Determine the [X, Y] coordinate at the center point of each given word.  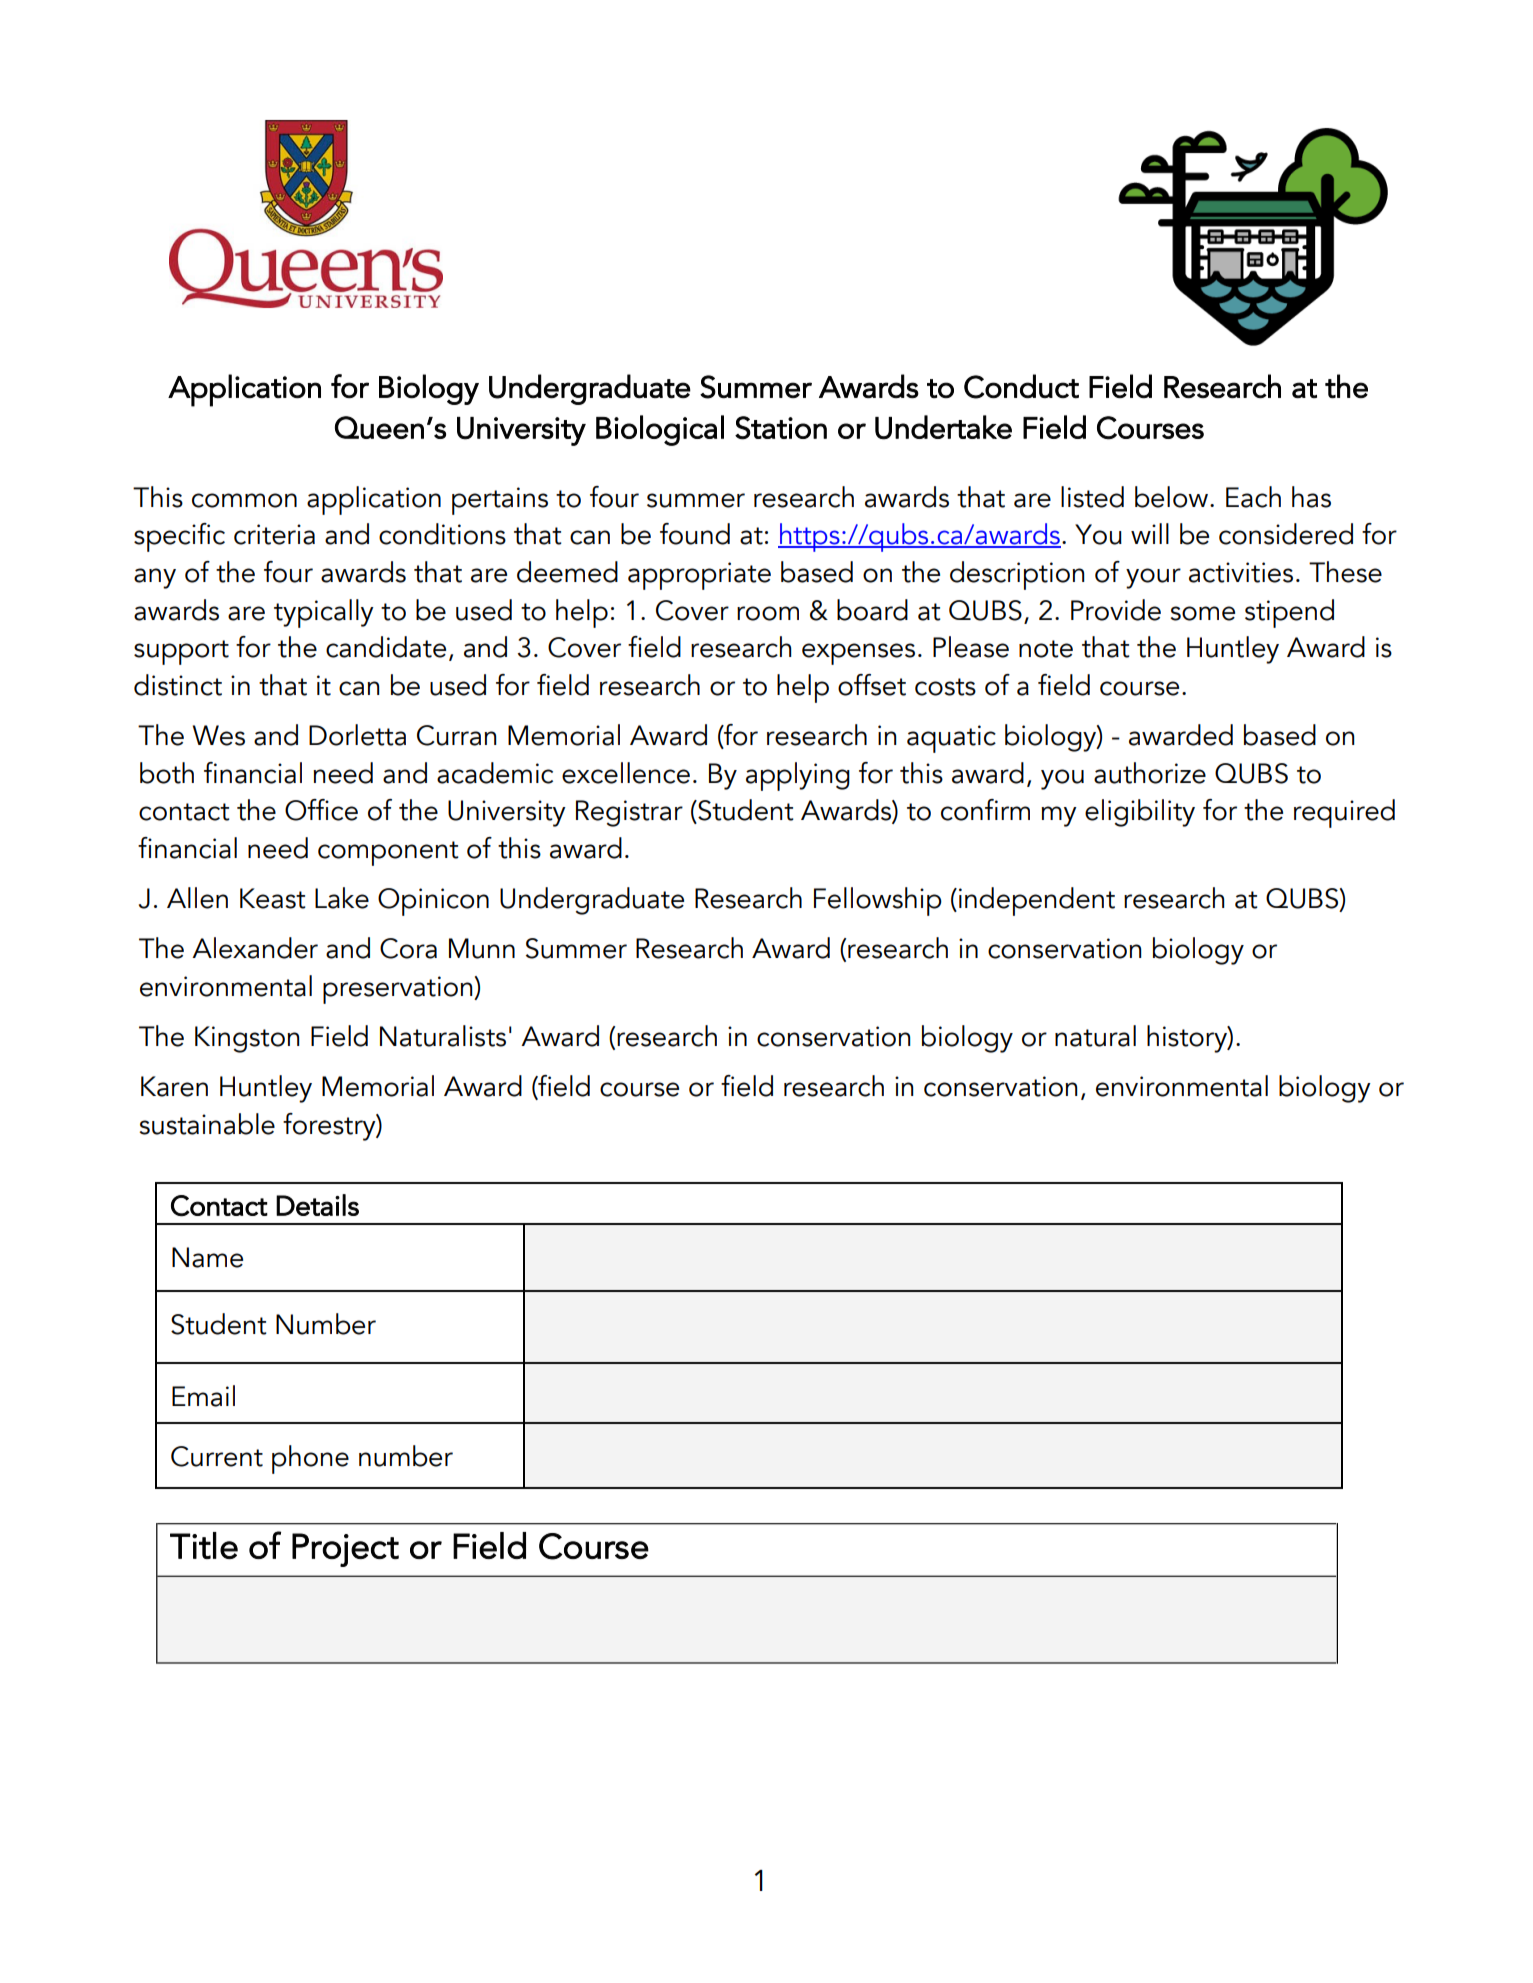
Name [207, 1257]
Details [317, 1205]
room [768, 613]
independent [1037, 901]
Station [781, 428]
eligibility [1140, 813]
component [388, 853]
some [1202, 613]
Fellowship [878, 901]
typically [324, 613]
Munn [482, 948]
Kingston [247, 1039]
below [1173, 497]
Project [345, 1550]
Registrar [629, 813]
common [244, 500]
